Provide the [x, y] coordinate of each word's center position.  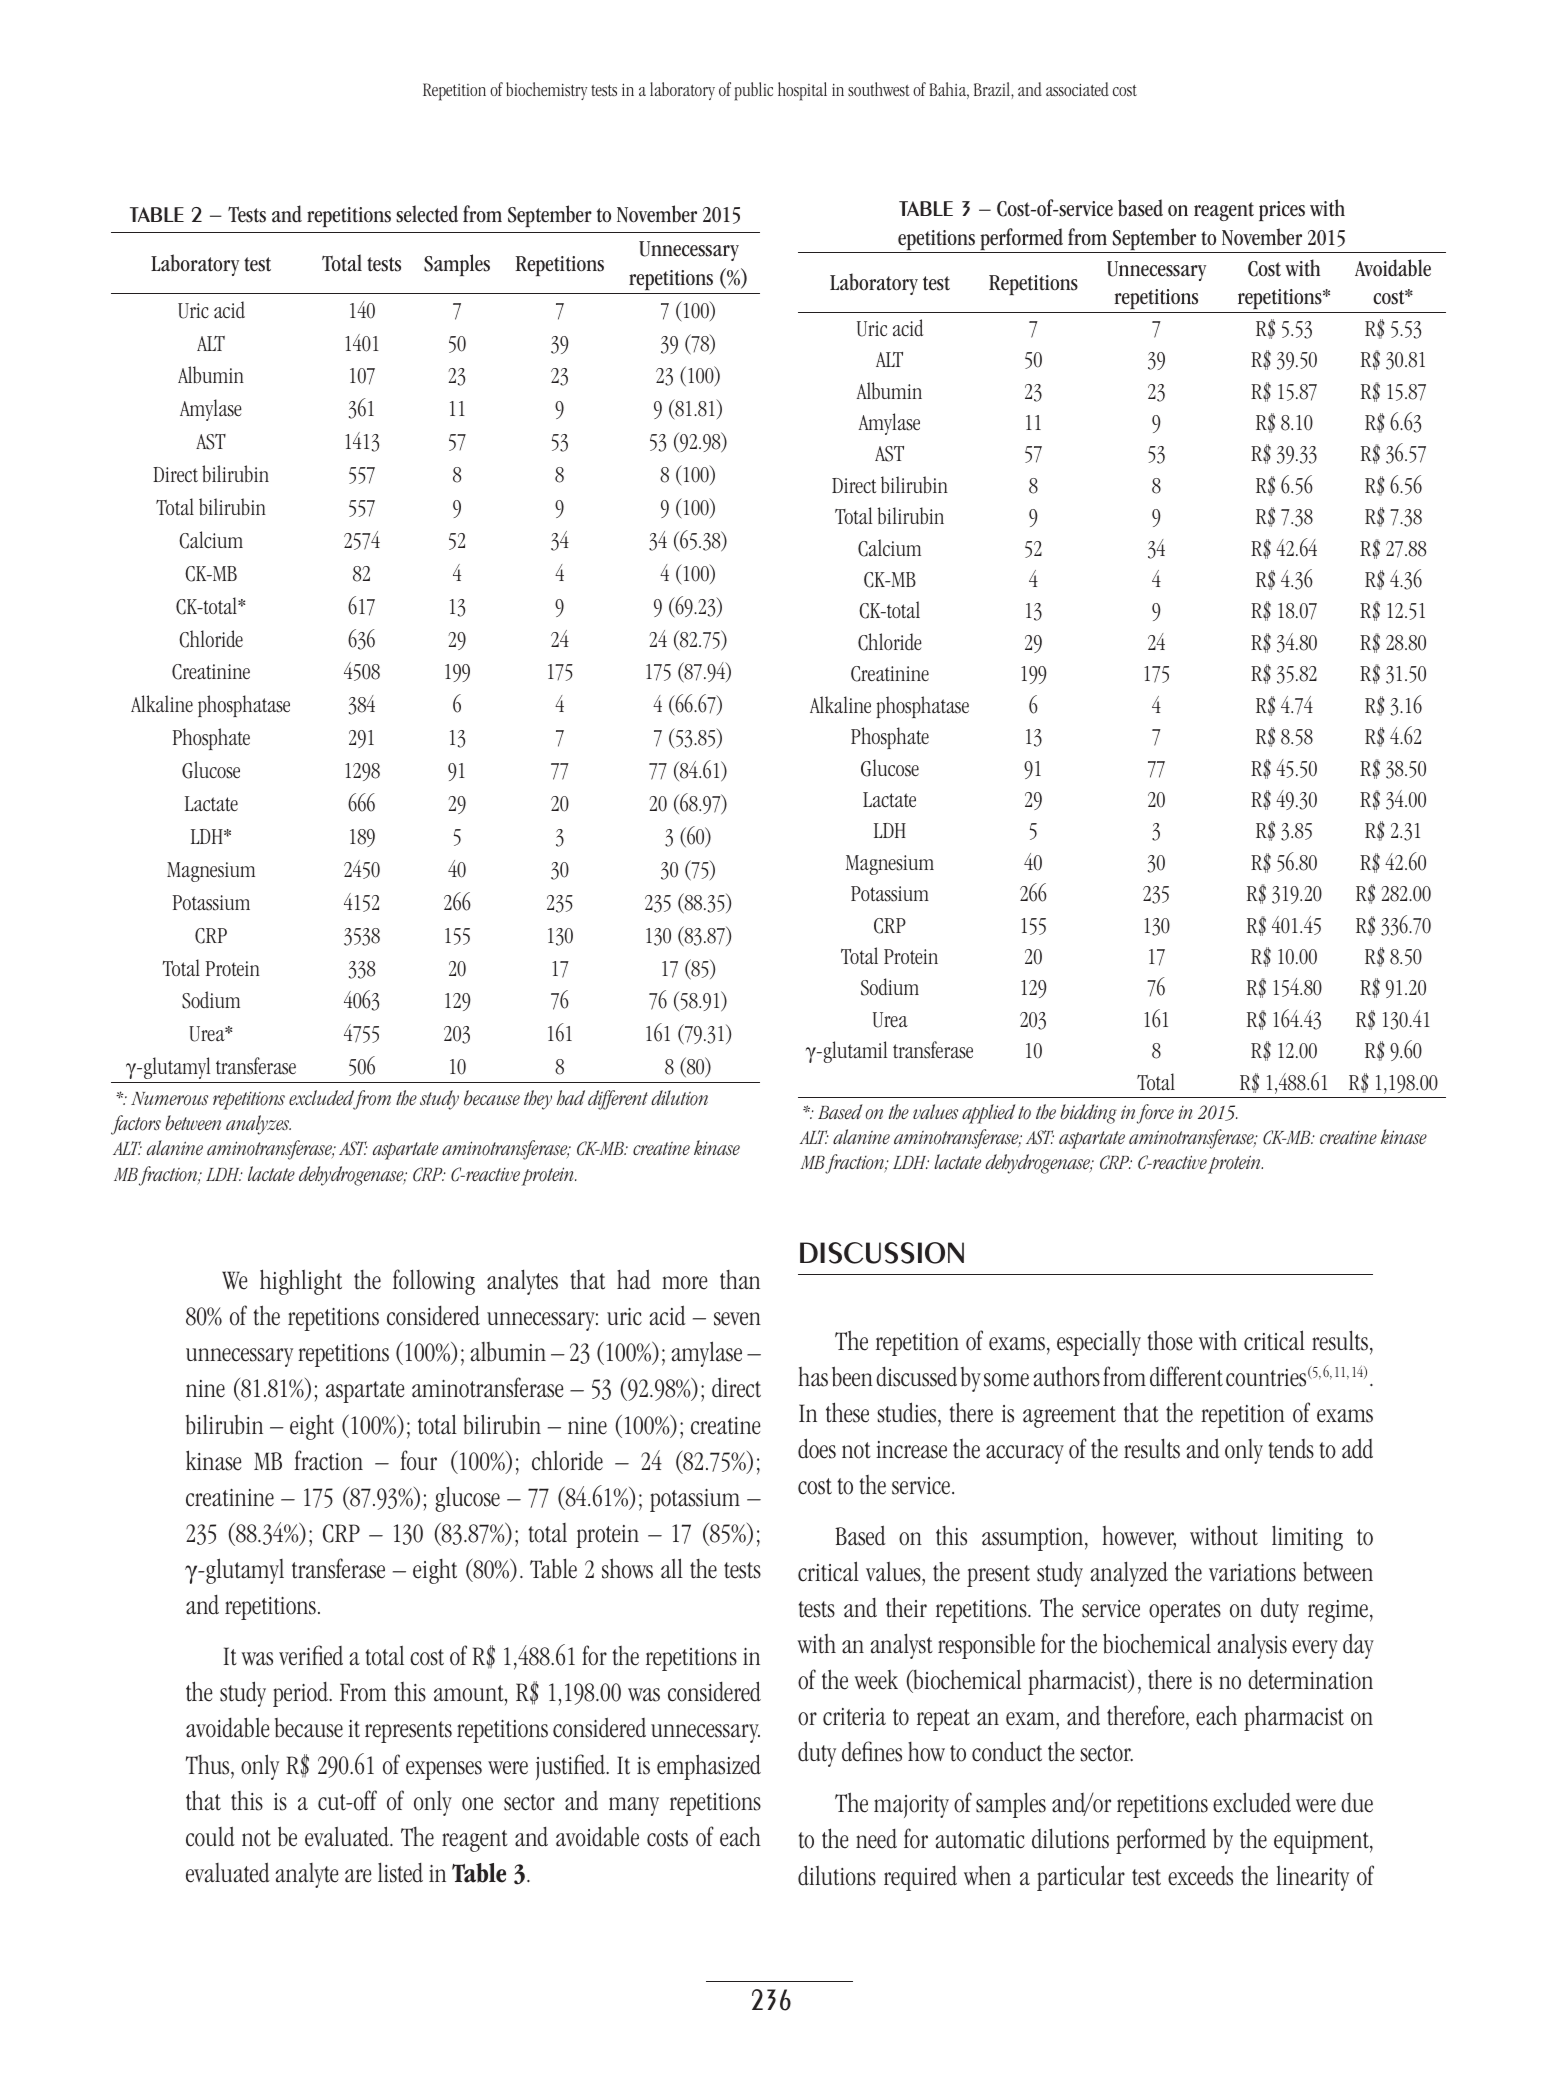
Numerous [169, 1099]
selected [427, 214]
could [210, 1836]
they [538, 1100]
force [1155, 1114]
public [754, 91]
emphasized [709, 1767]
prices [1282, 211]
